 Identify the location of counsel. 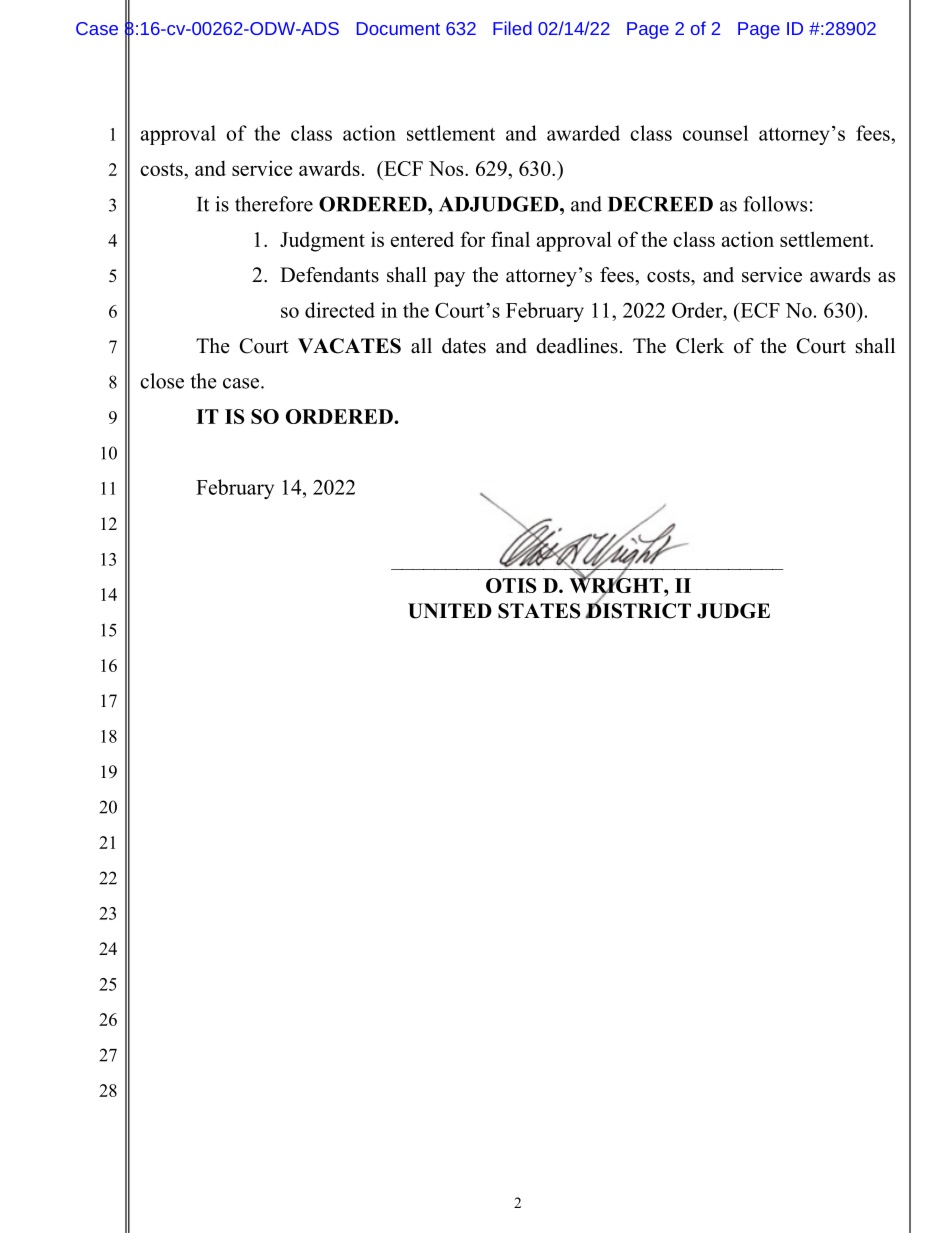
(715, 133).
